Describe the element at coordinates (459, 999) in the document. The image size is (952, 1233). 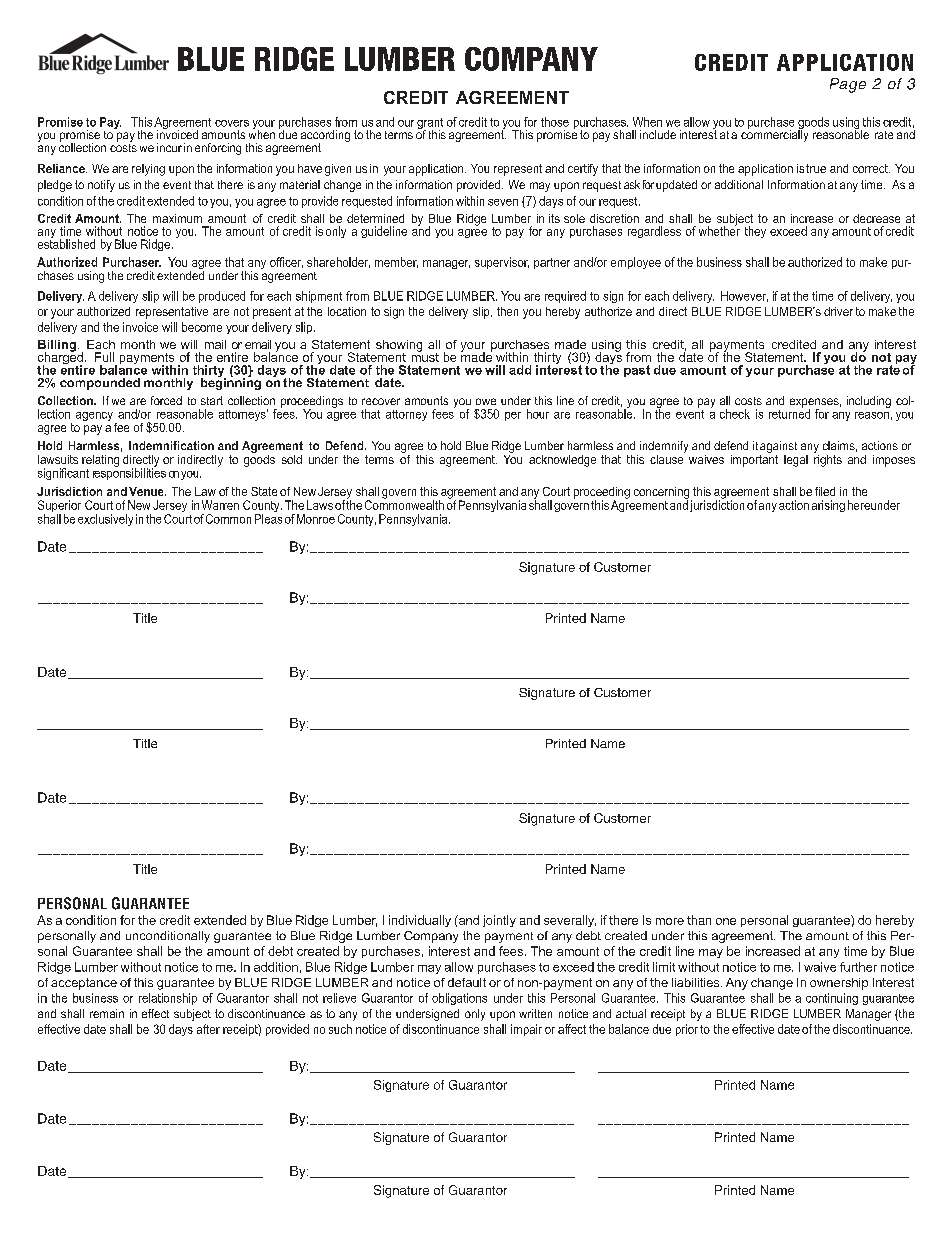
I see `obligations` at that location.
